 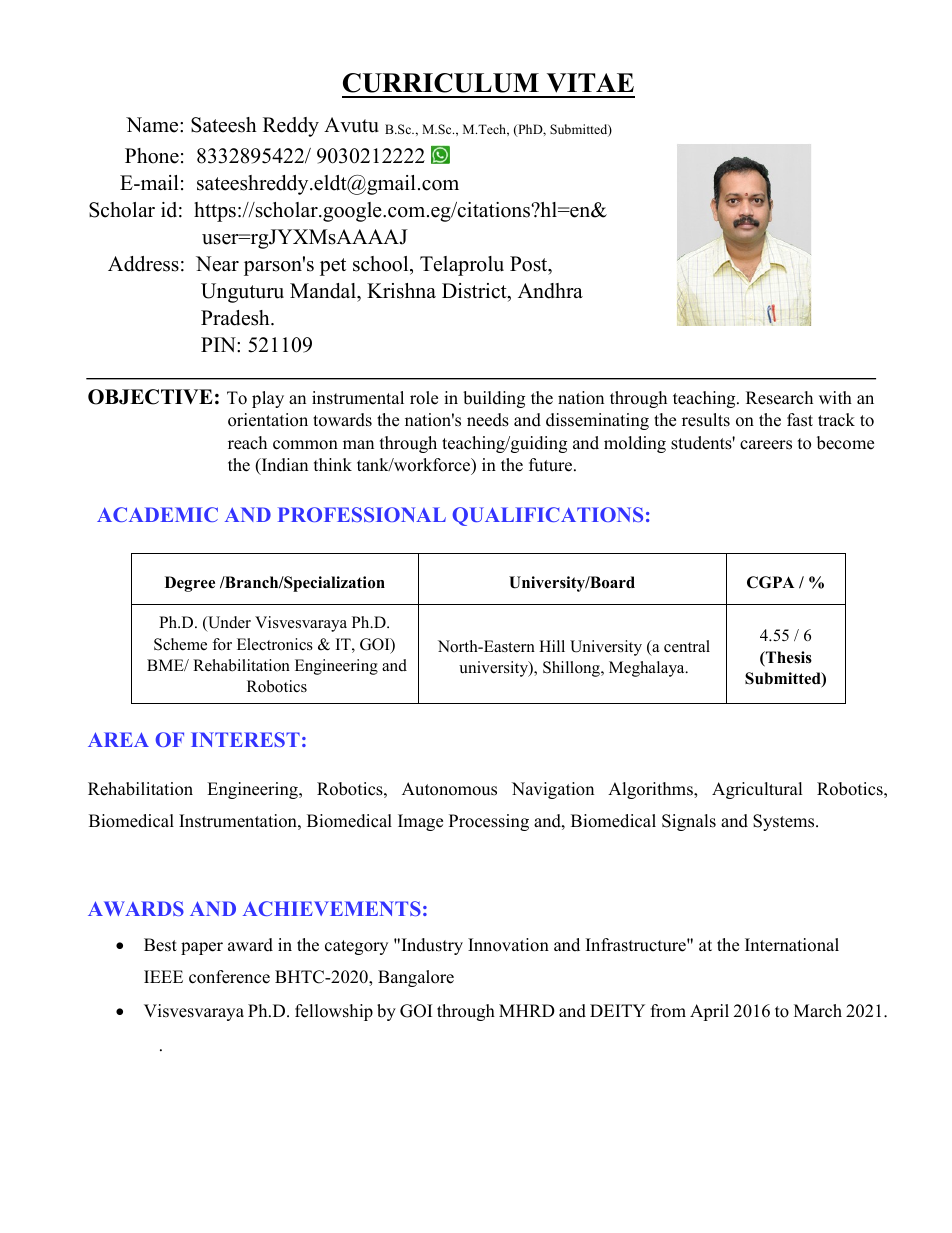 I want to click on Phone, so click(x=152, y=156).
